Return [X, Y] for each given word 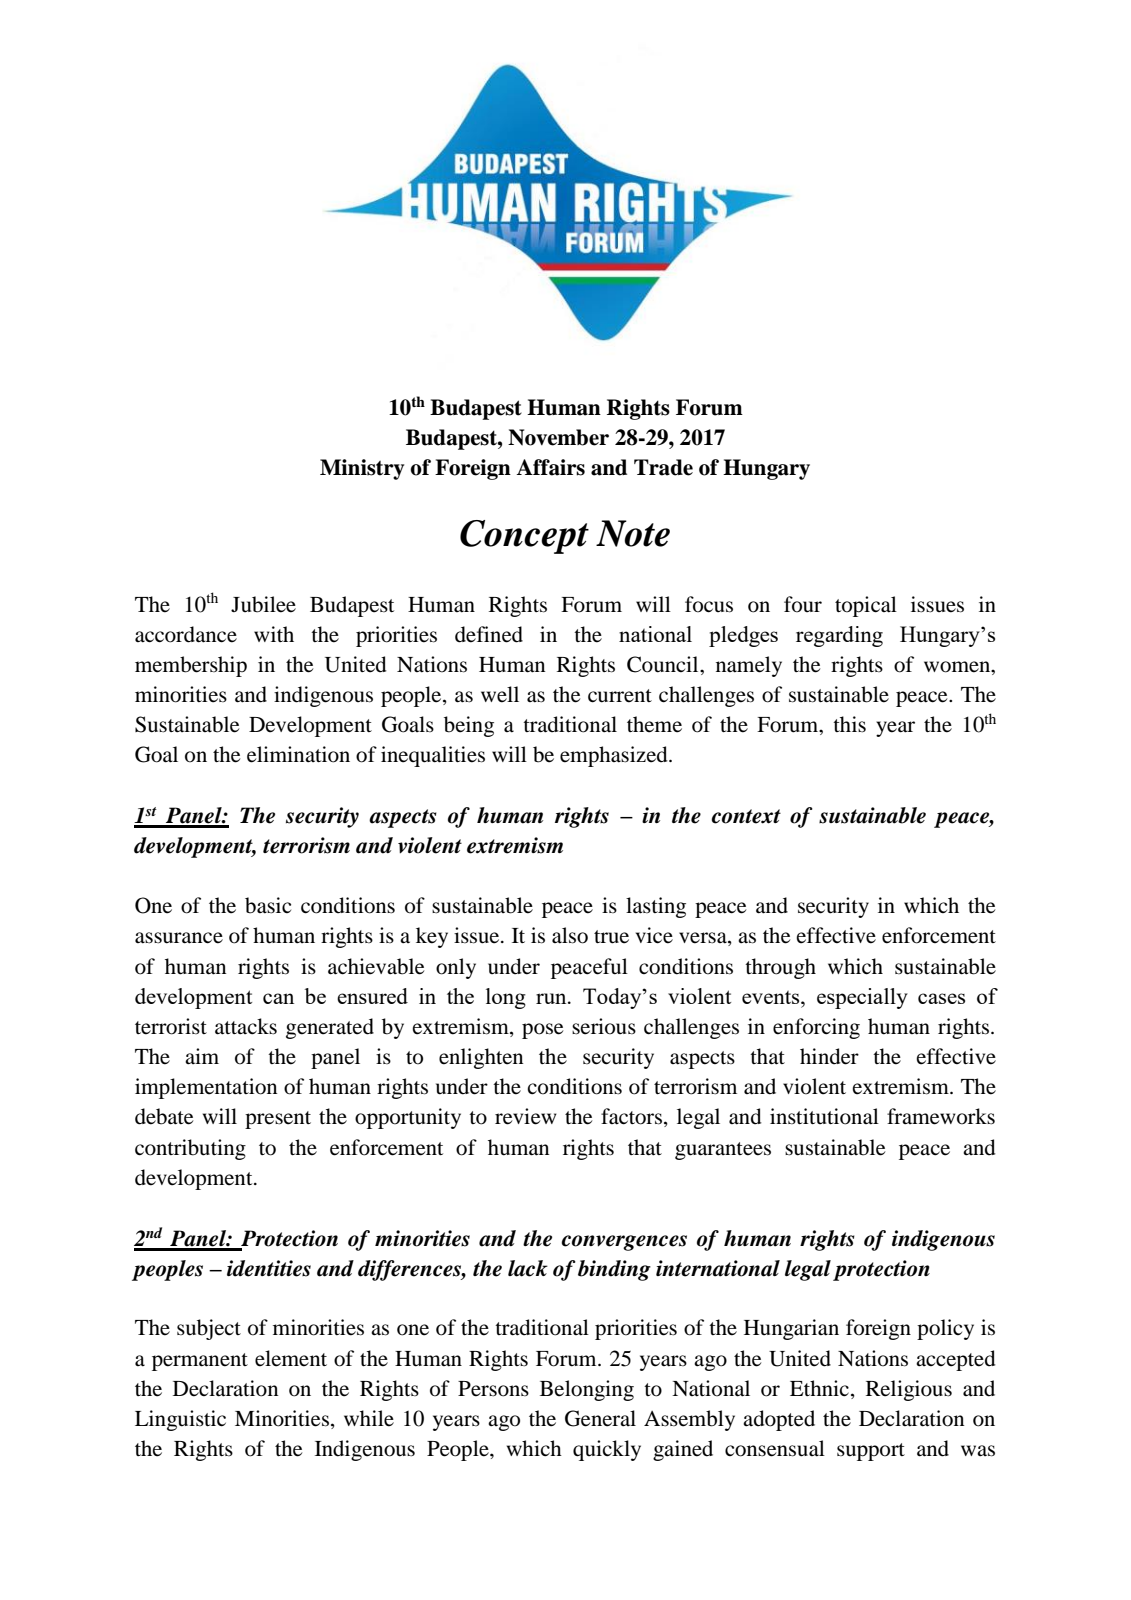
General [600, 1418]
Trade [663, 467]
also [570, 935]
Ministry [362, 469]
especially [862, 998]
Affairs [550, 467]
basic [268, 905]
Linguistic [180, 1420]
